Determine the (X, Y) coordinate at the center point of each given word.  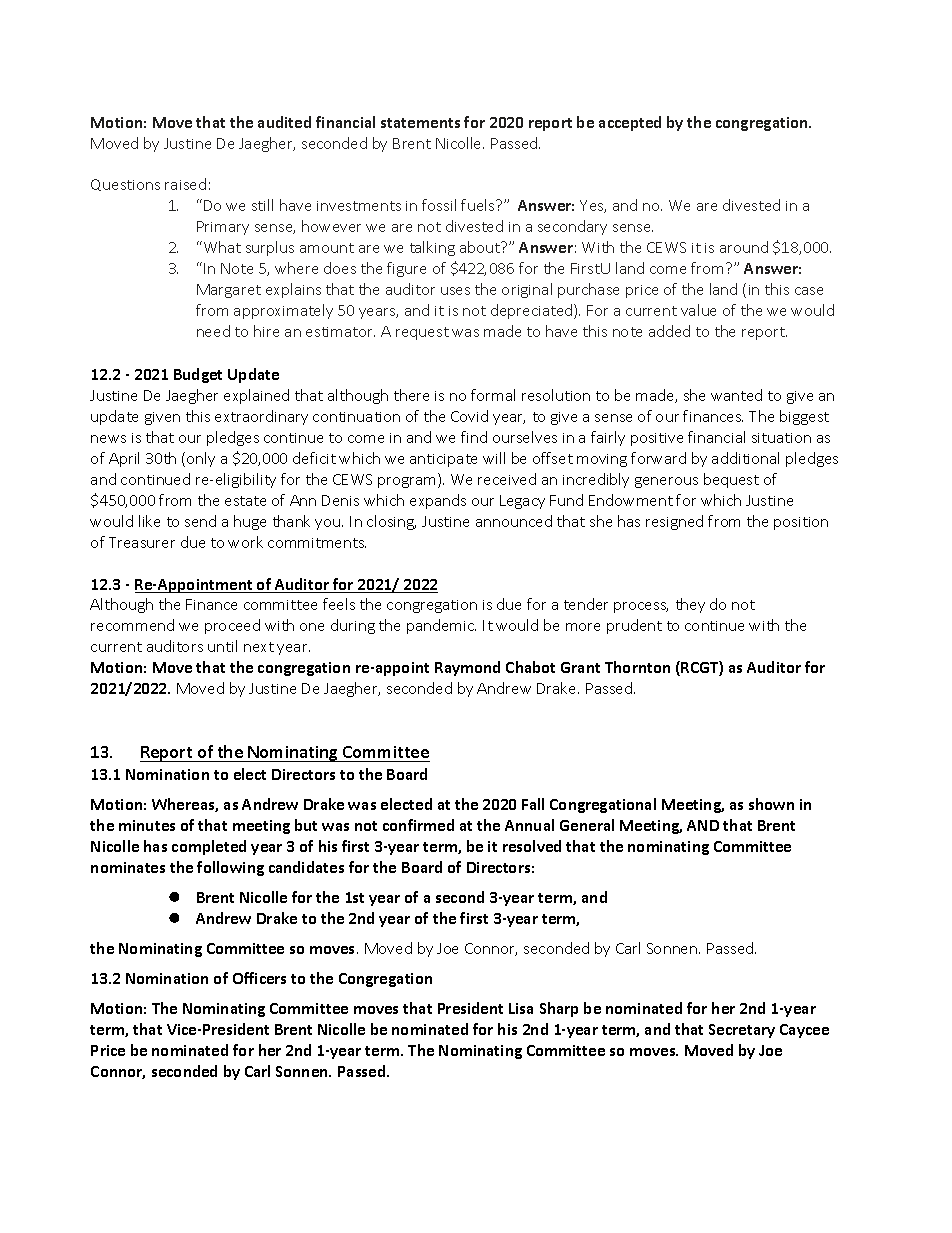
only (201, 459)
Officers (259, 978)
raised (185, 184)
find (474, 437)
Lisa (521, 1008)
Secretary (742, 1031)
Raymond (467, 668)
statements (420, 123)
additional (745, 458)
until (222, 646)
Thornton (637, 667)
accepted (630, 123)
